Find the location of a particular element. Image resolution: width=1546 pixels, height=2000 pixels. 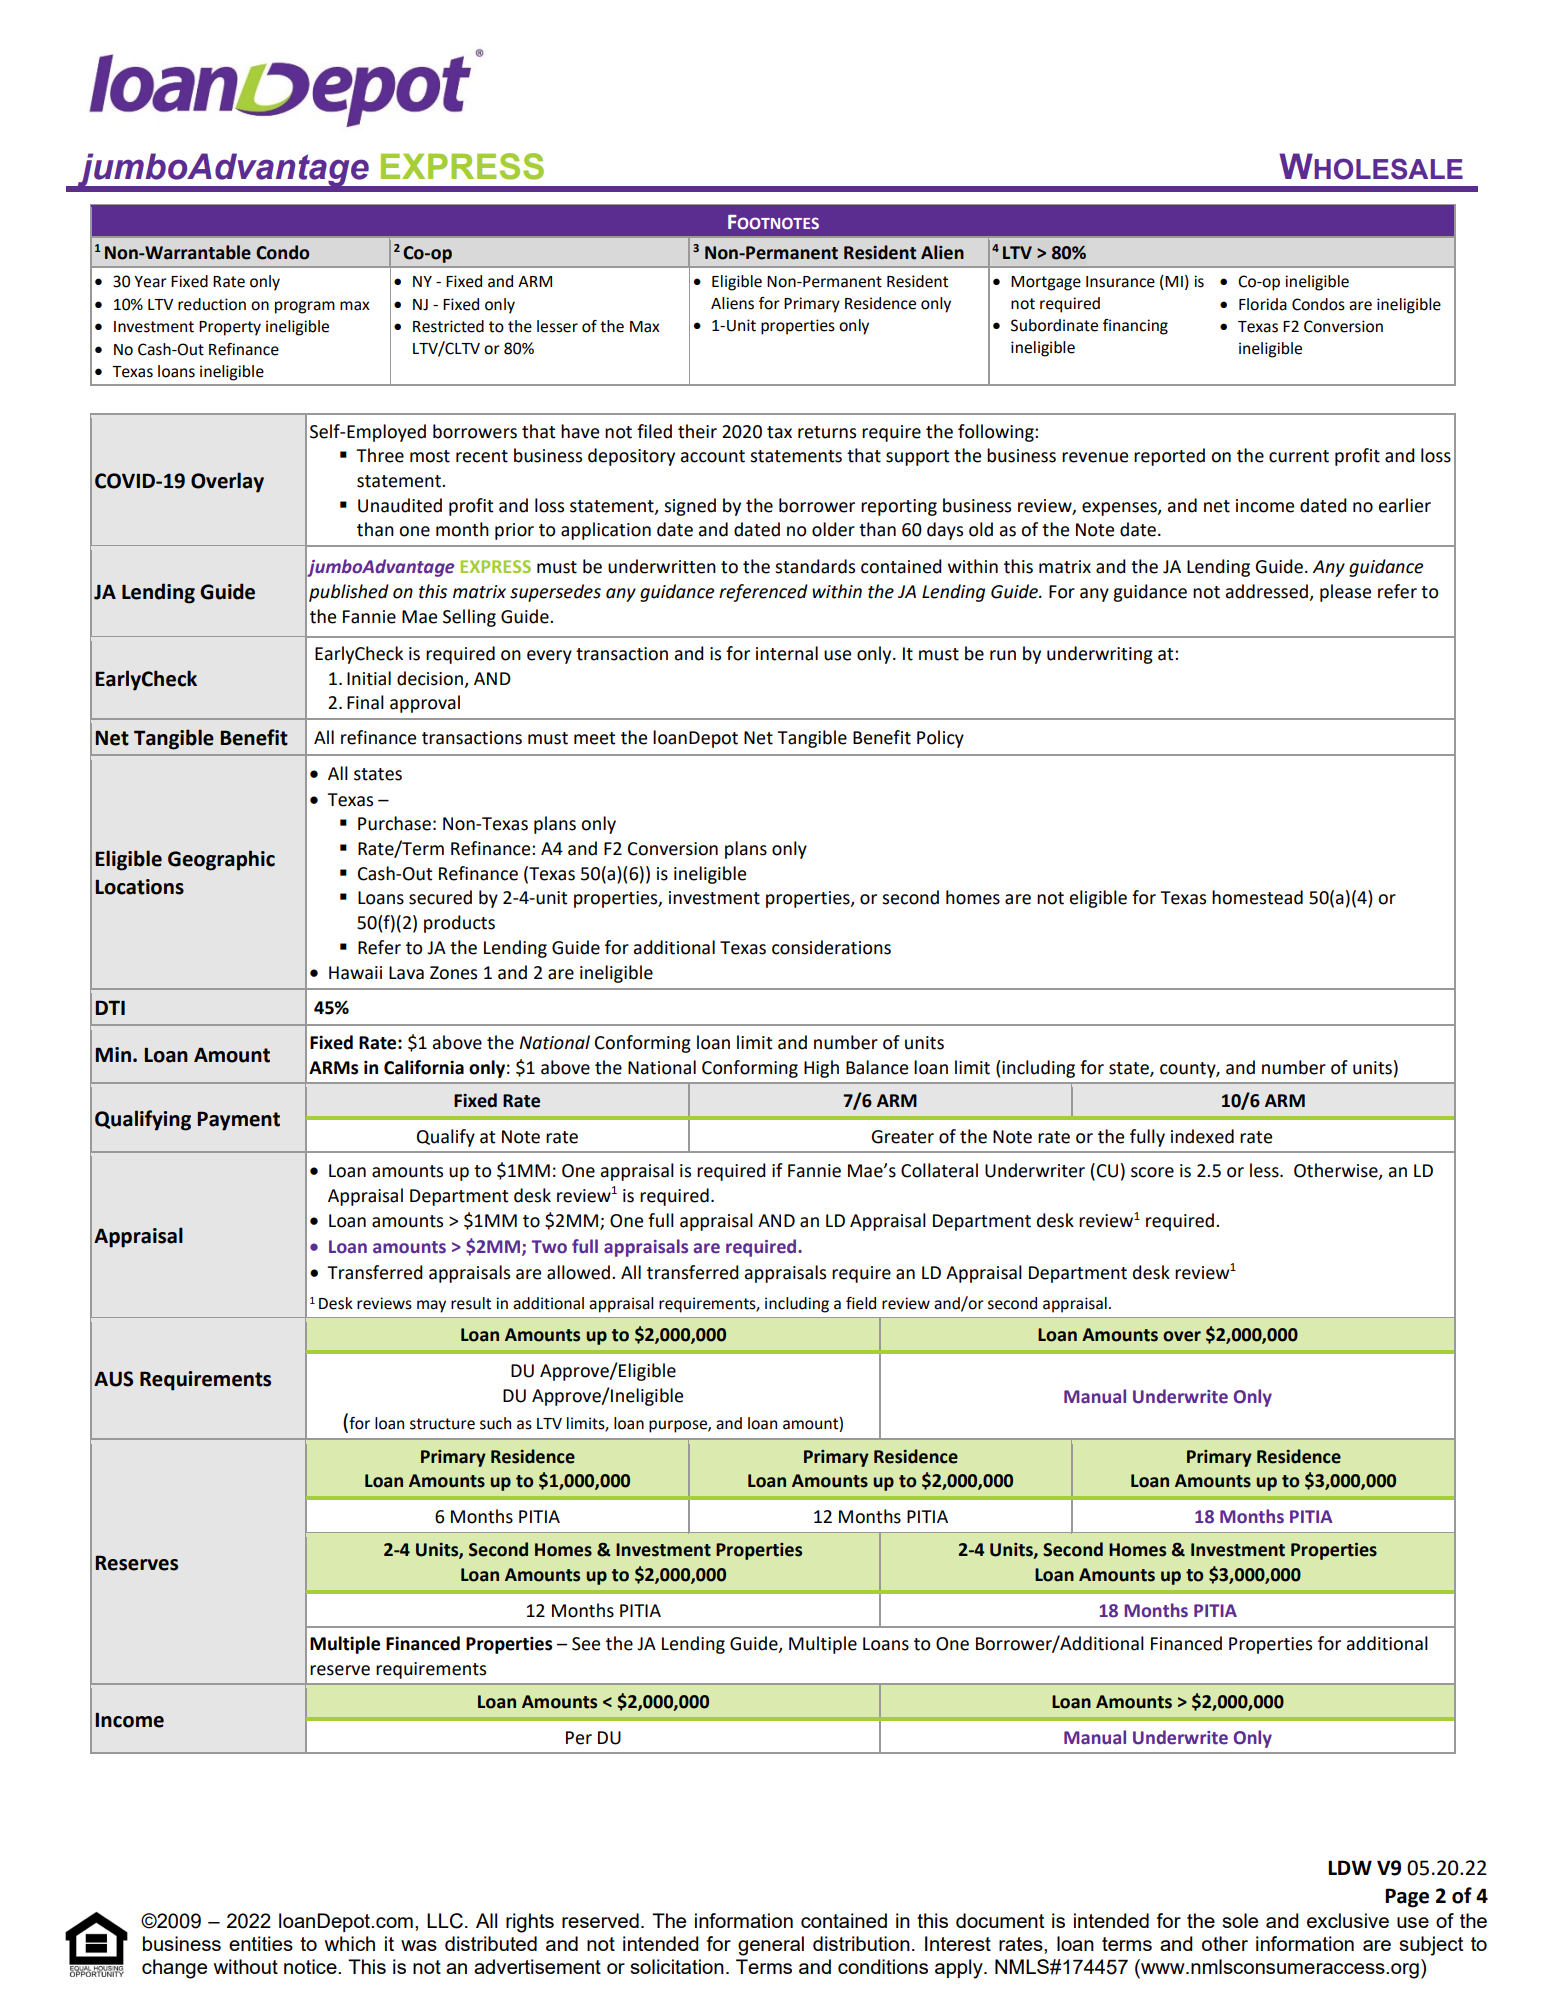

indexed is located at coordinates (1202, 1136).
